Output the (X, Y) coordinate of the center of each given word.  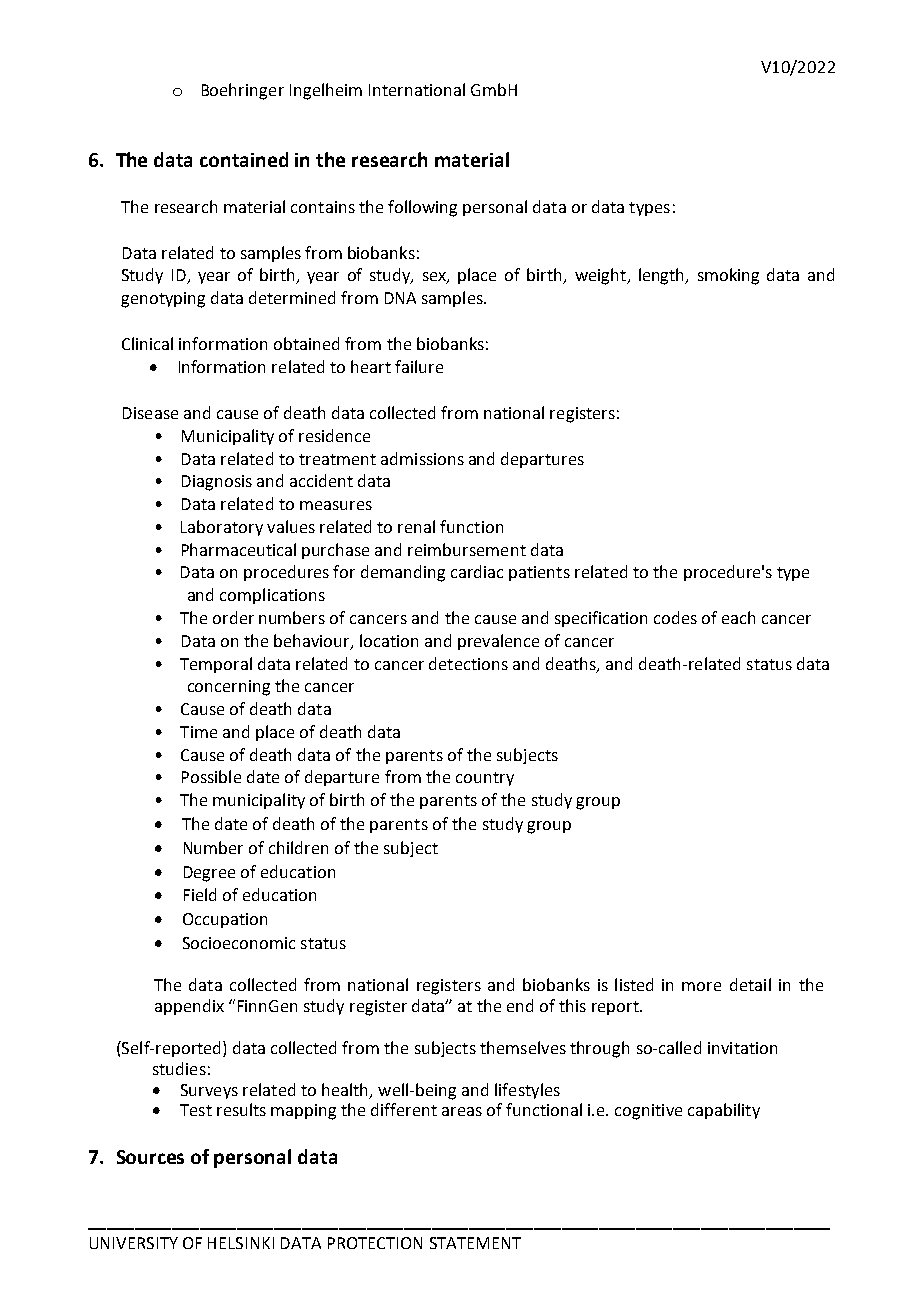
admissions (422, 458)
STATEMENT (475, 1243)
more (701, 986)
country (485, 779)
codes (675, 617)
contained (244, 159)
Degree (209, 874)
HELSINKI (241, 1243)
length (663, 276)
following (422, 208)
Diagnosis (217, 483)
